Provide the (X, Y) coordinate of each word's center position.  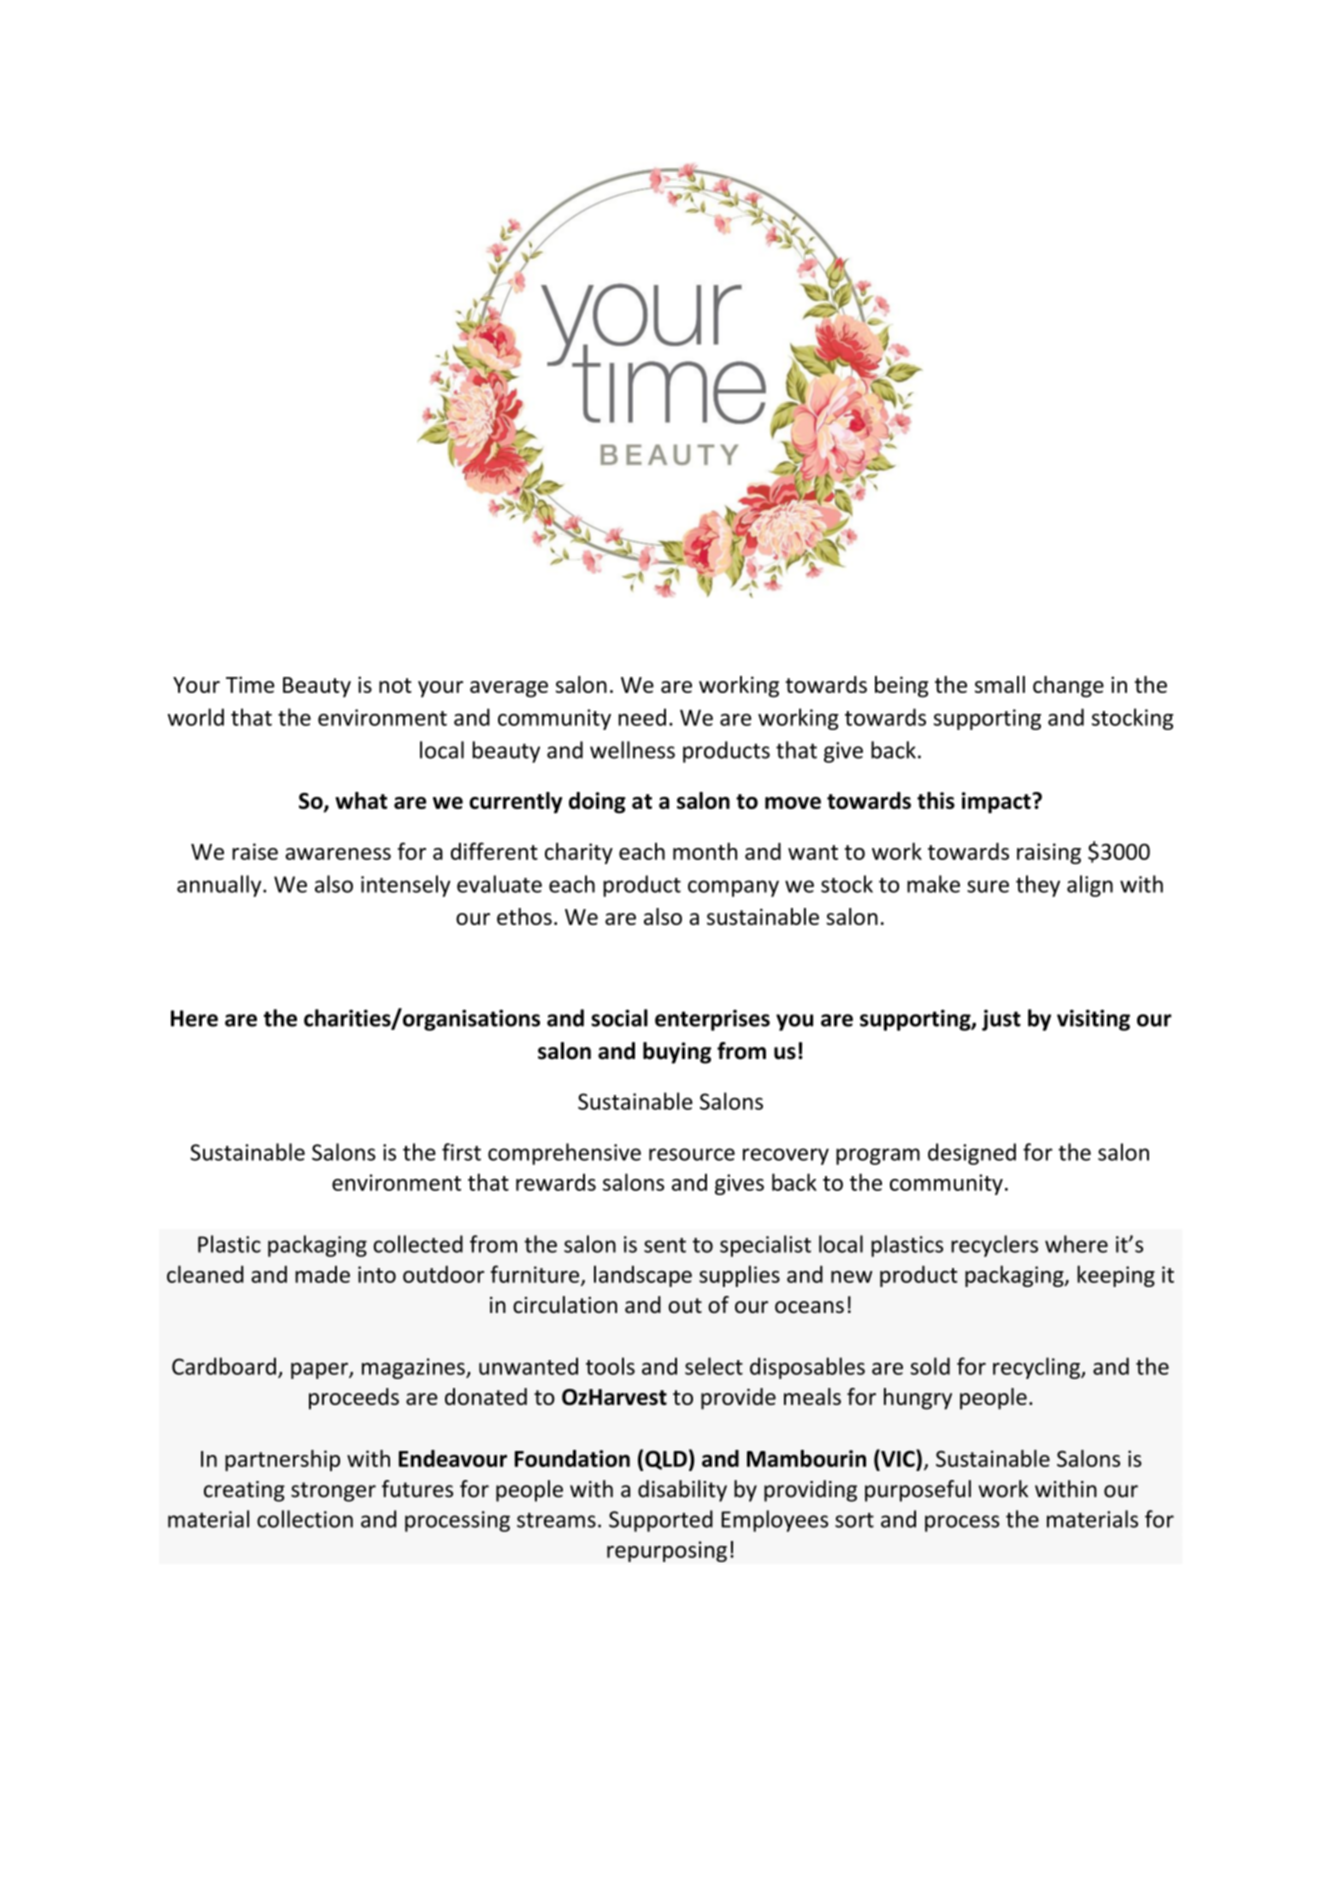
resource (692, 1154)
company (733, 888)
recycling (1037, 1368)
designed (972, 1154)
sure (988, 886)
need (642, 717)
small (1000, 684)
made (322, 1274)
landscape (643, 1276)
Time (250, 684)
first (461, 1152)
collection (305, 1519)
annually (220, 886)
